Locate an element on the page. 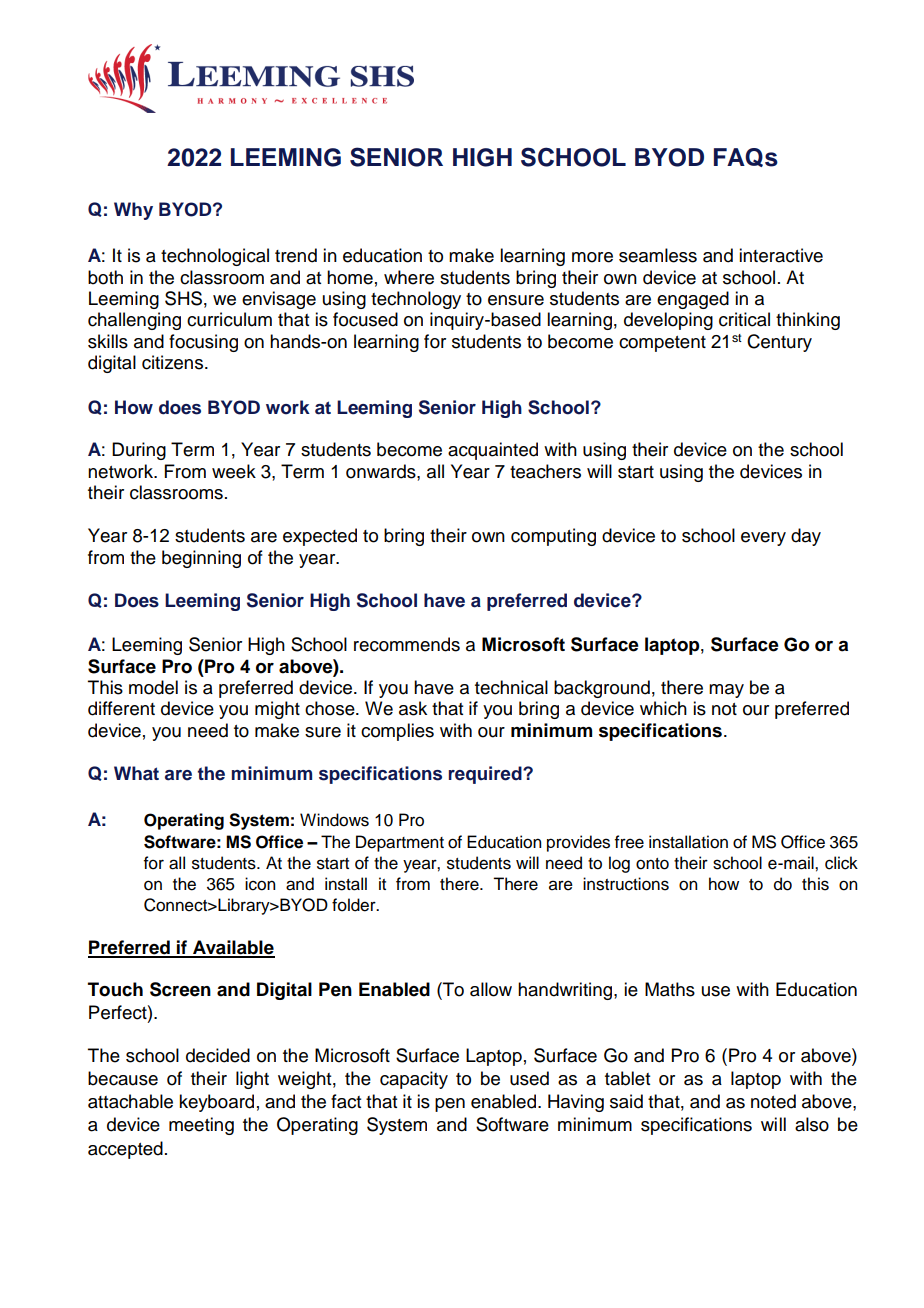 The image size is (924, 1308). model is located at coordinates (153, 687).
